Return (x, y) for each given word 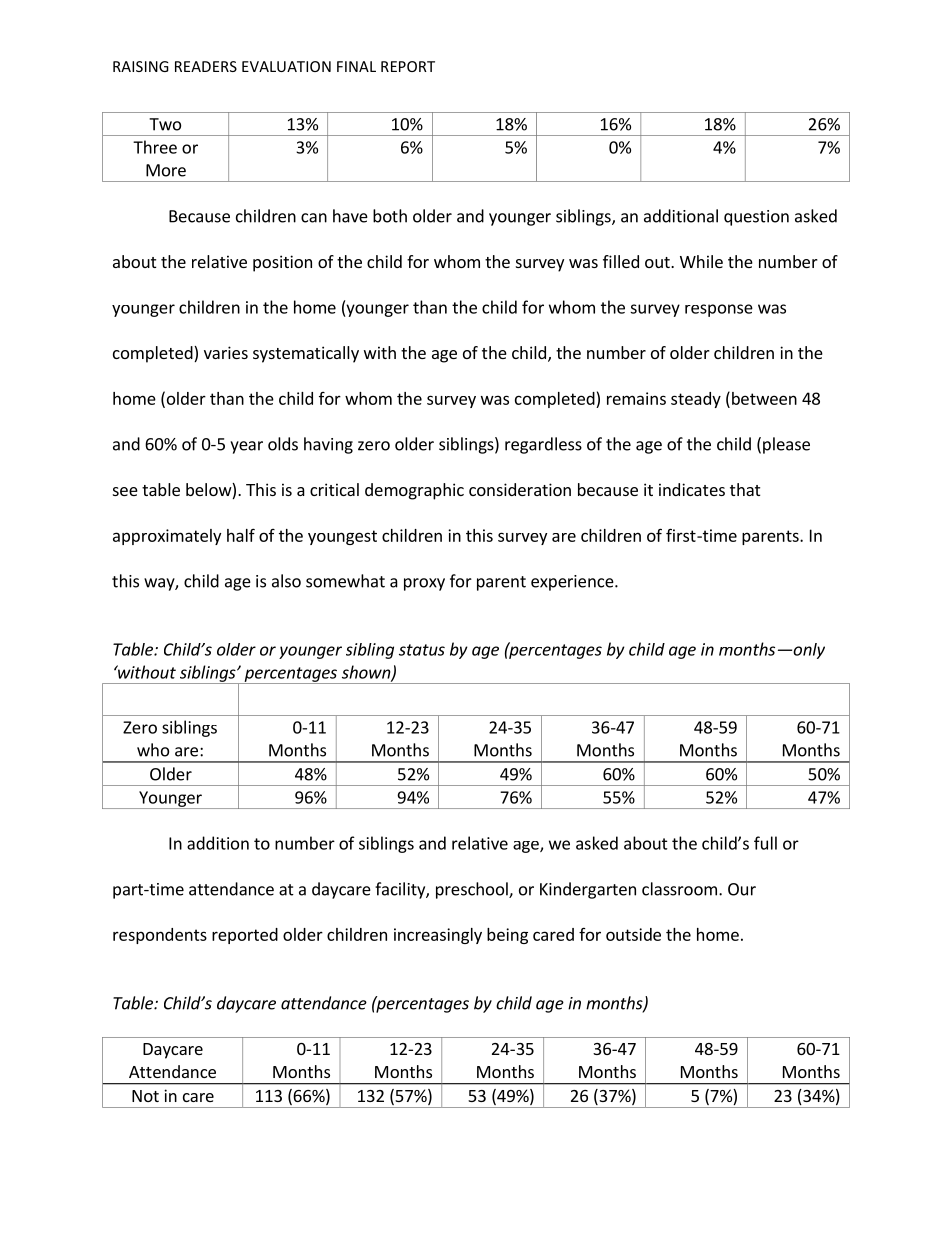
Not (145, 1096)
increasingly (438, 936)
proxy (424, 584)
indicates (692, 489)
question (756, 218)
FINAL (356, 66)
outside (633, 934)
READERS (206, 66)
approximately (167, 537)
